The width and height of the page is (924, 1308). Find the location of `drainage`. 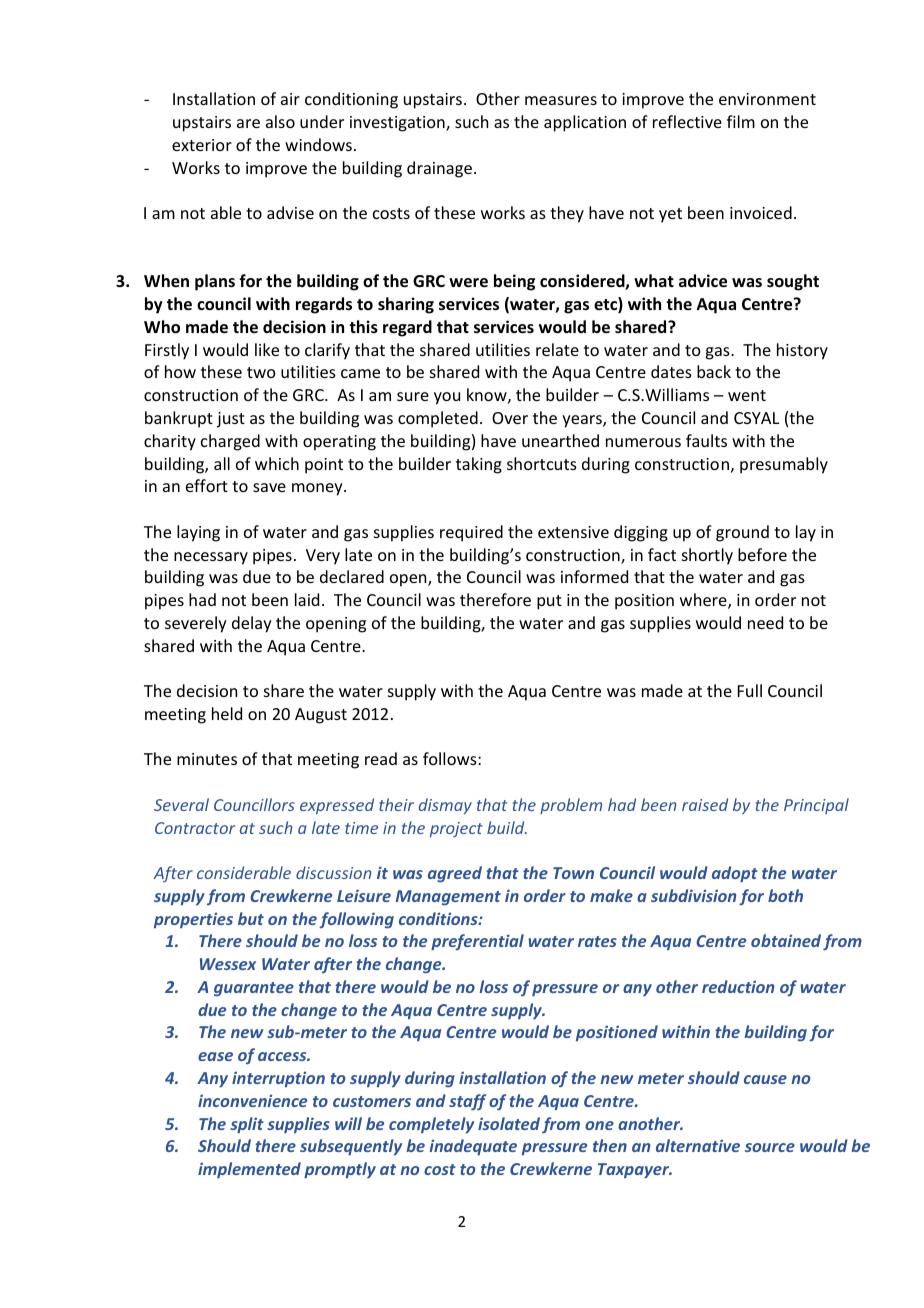

drainage is located at coordinates (439, 169).
